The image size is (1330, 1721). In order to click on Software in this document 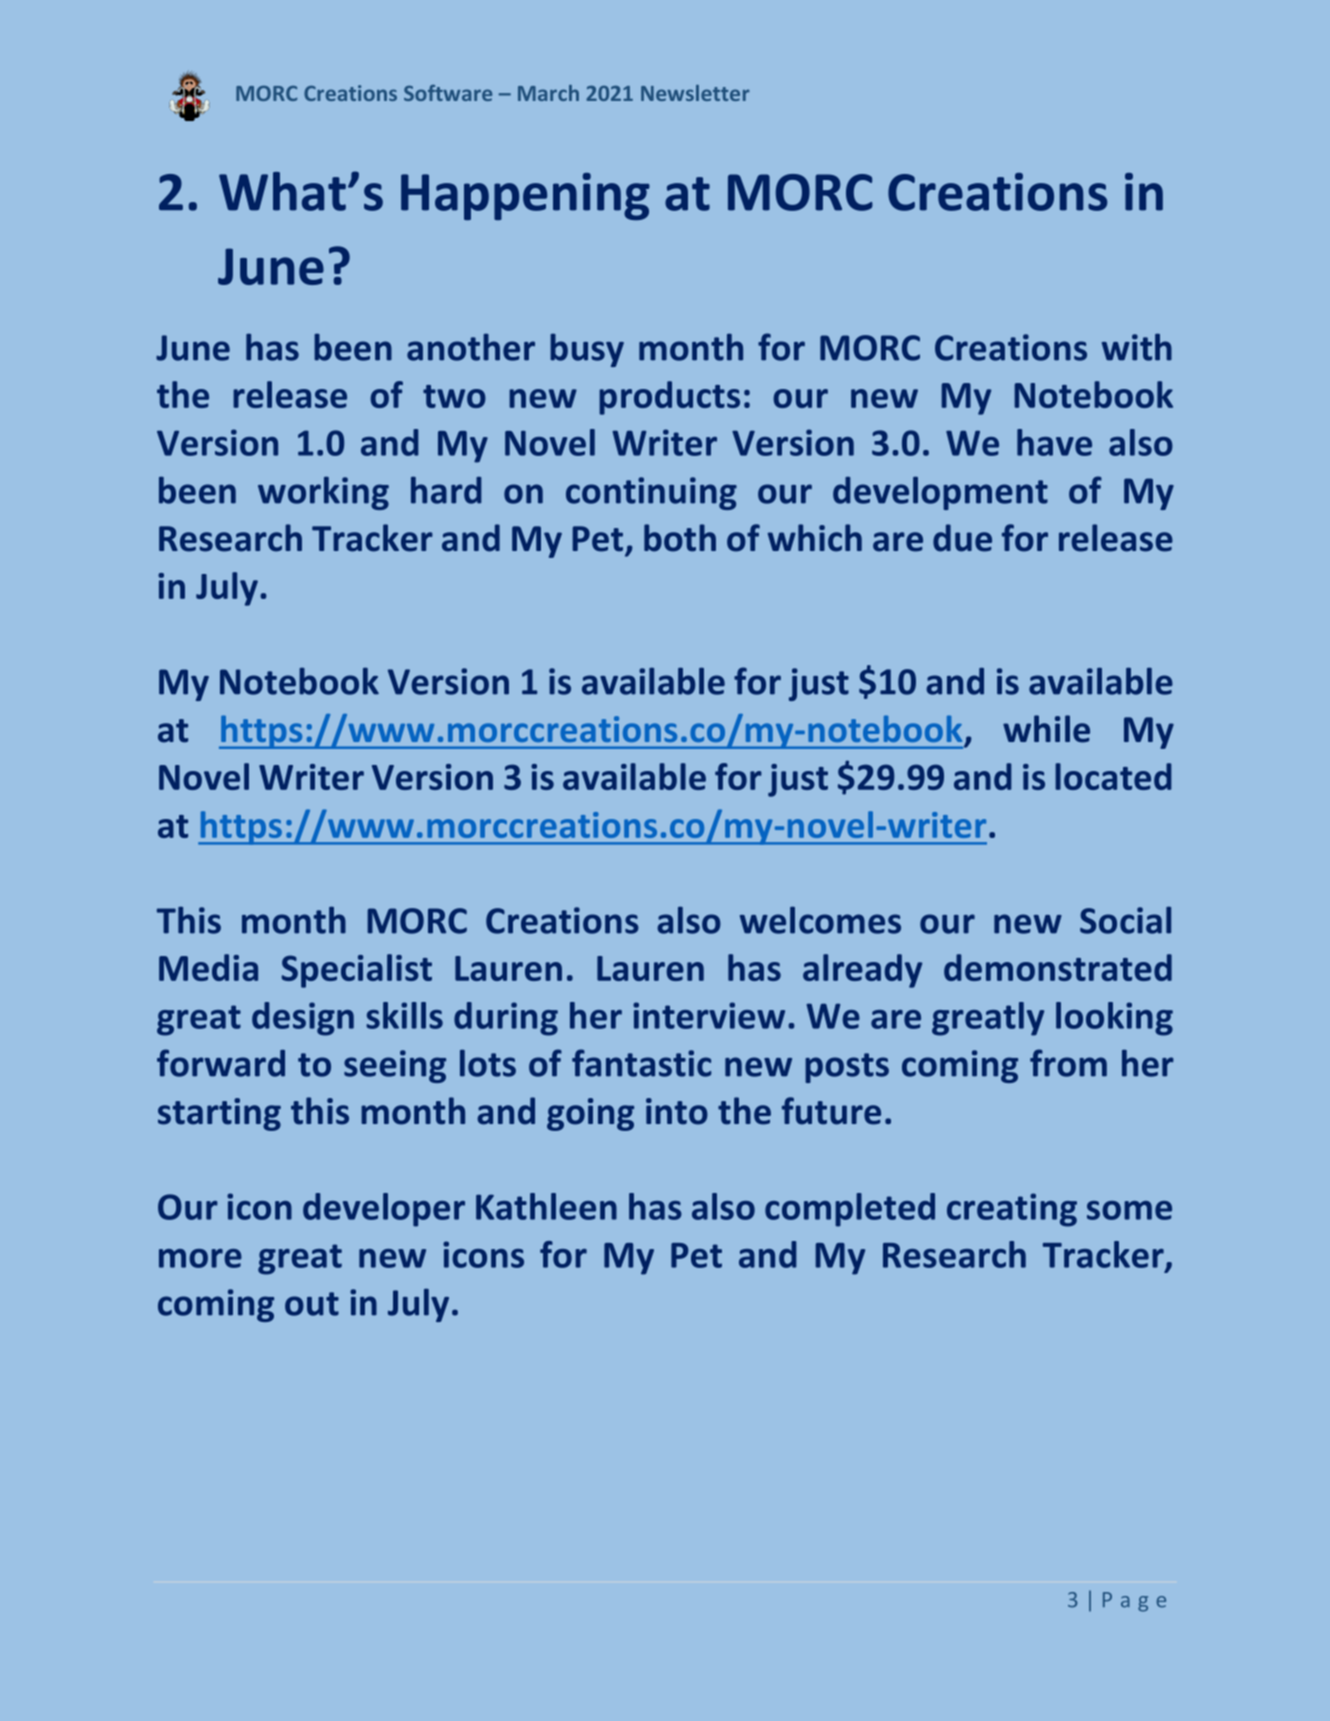, I will do `click(448, 93)`.
